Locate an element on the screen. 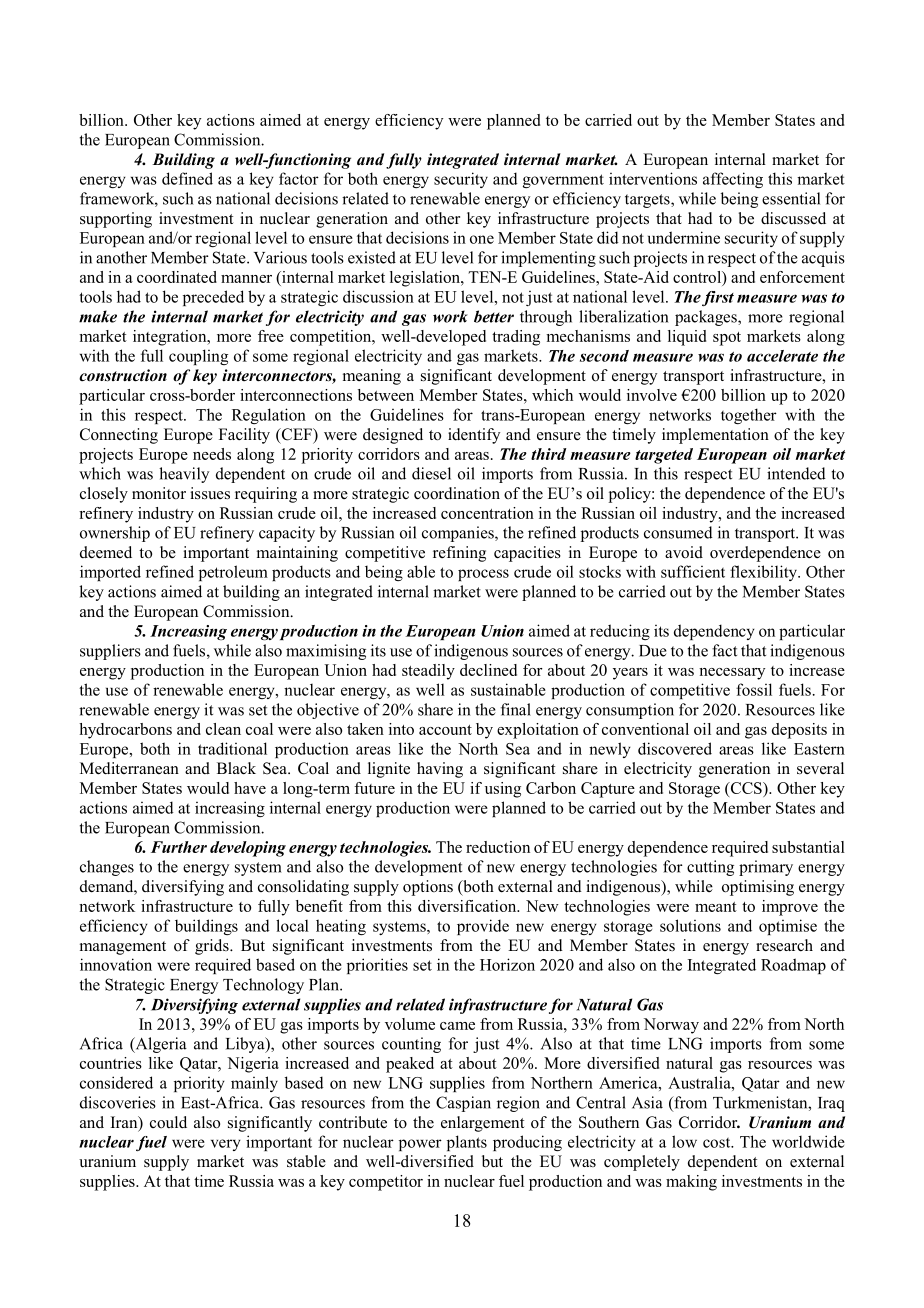 This screenshot has height=1308, width=924. implementation is located at coordinates (715, 436).
